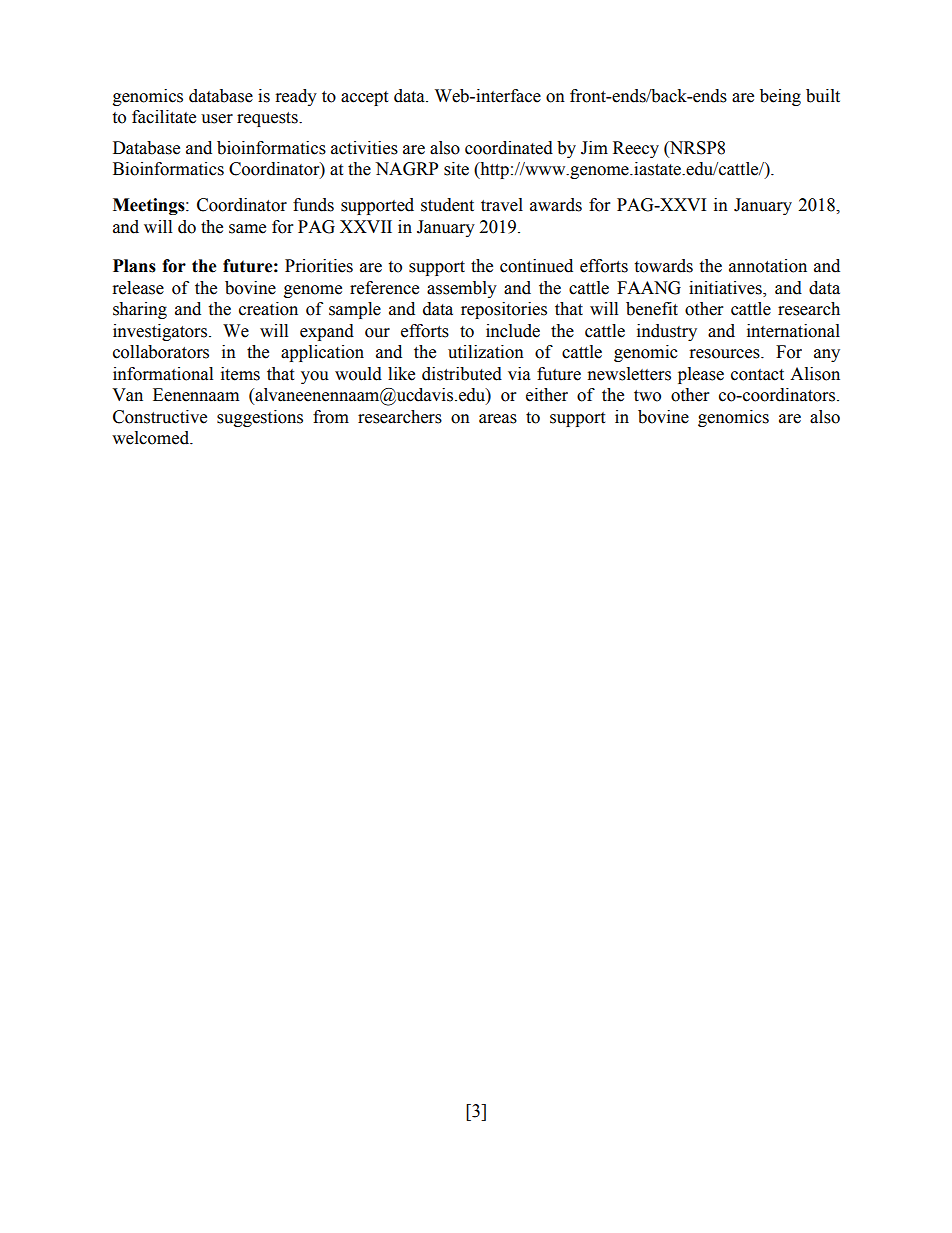 The height and width of the screenshot is (1233, 952). I want to click on areas, so click(498, 419).
